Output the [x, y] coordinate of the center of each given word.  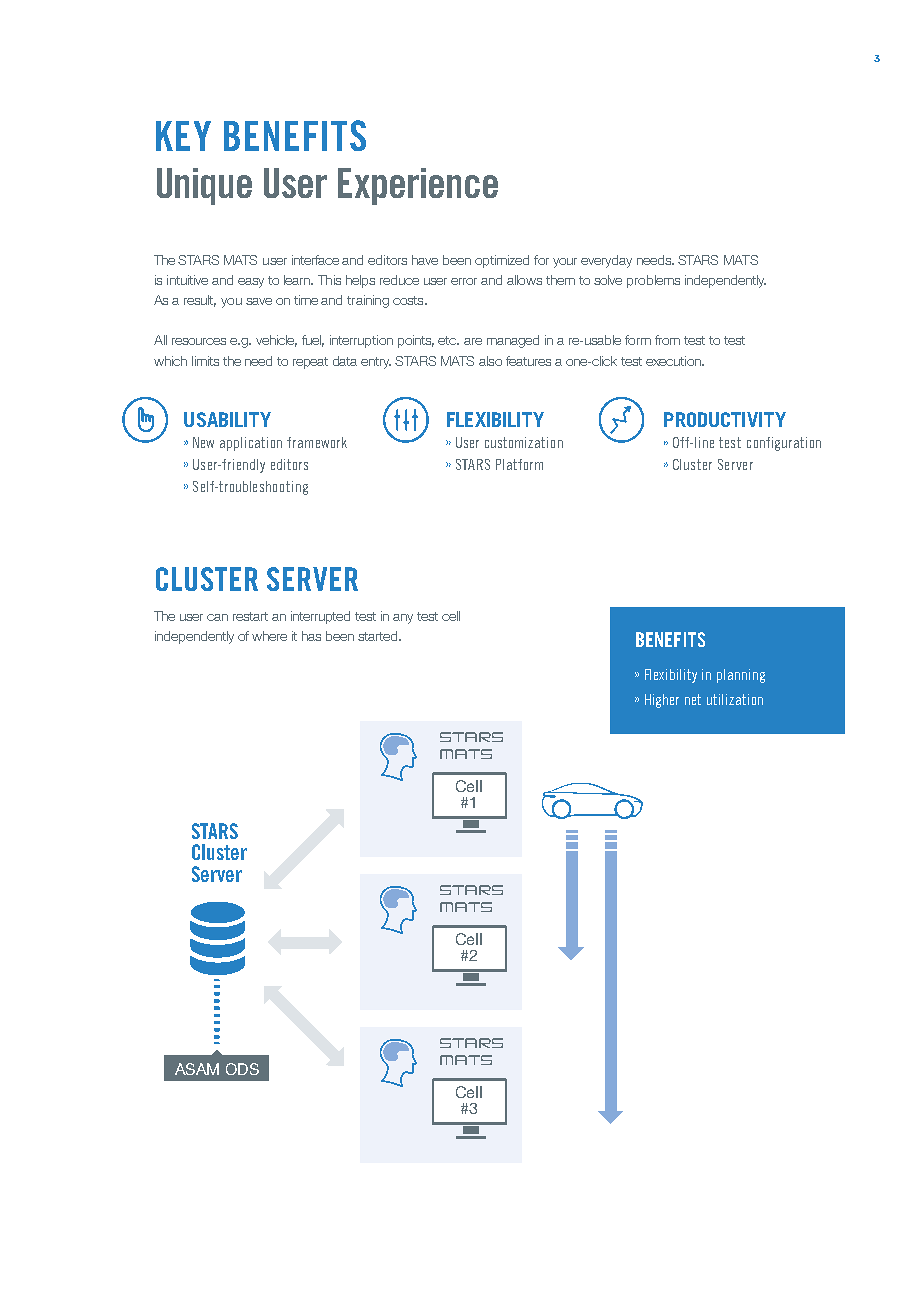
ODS [242, 1069]
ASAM [197, 1069]
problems [653, 281]
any [403, 619]
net [693, 699]
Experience [418, 186]
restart [250, 616]
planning [741, 676]
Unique [204, 186]
